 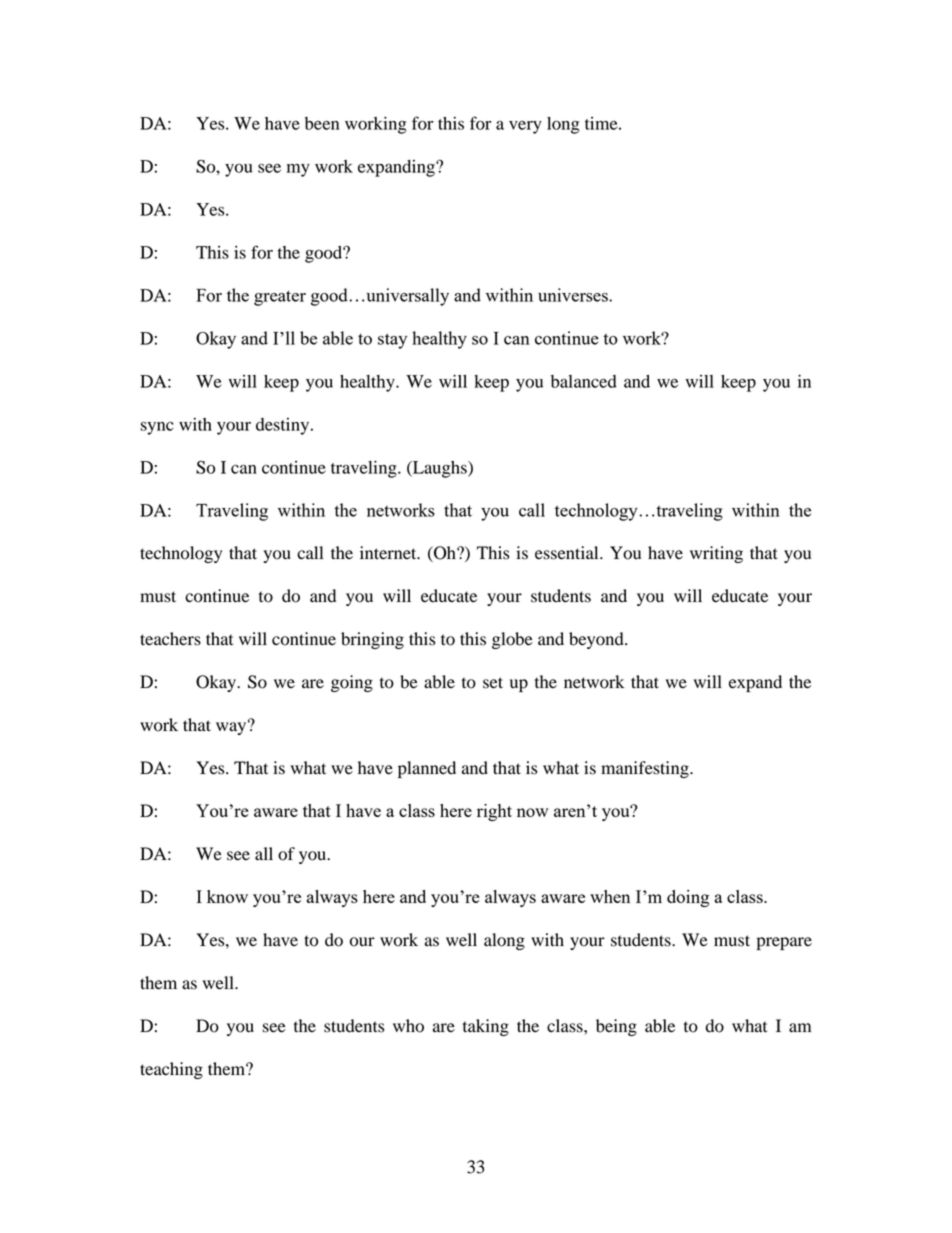 What do you see at coordinates (486, 1027) in the screenshot?
I see `taking` at bounding box center [486, 1027].
